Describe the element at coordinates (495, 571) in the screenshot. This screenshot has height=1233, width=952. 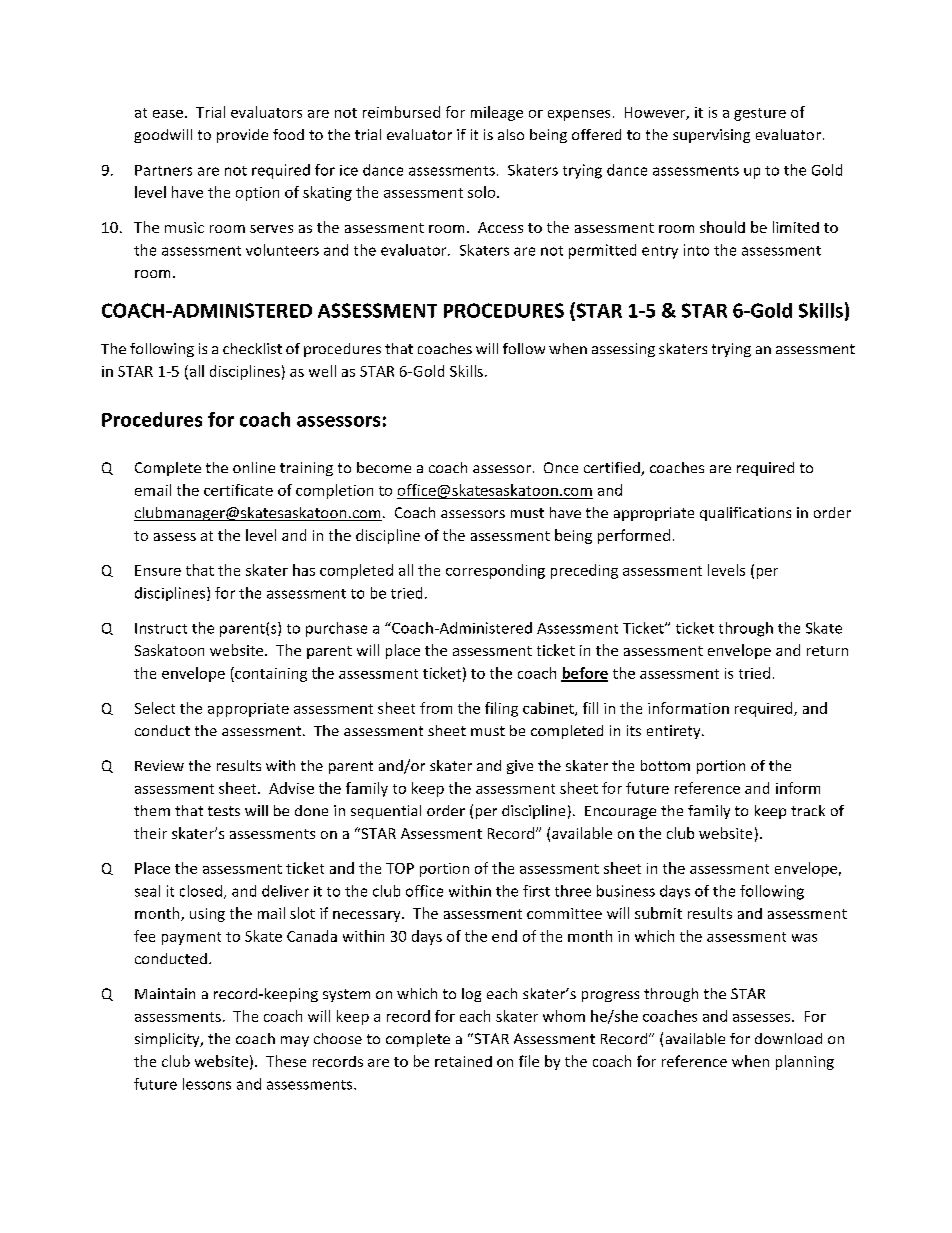
I see `corresponding` at that location.
